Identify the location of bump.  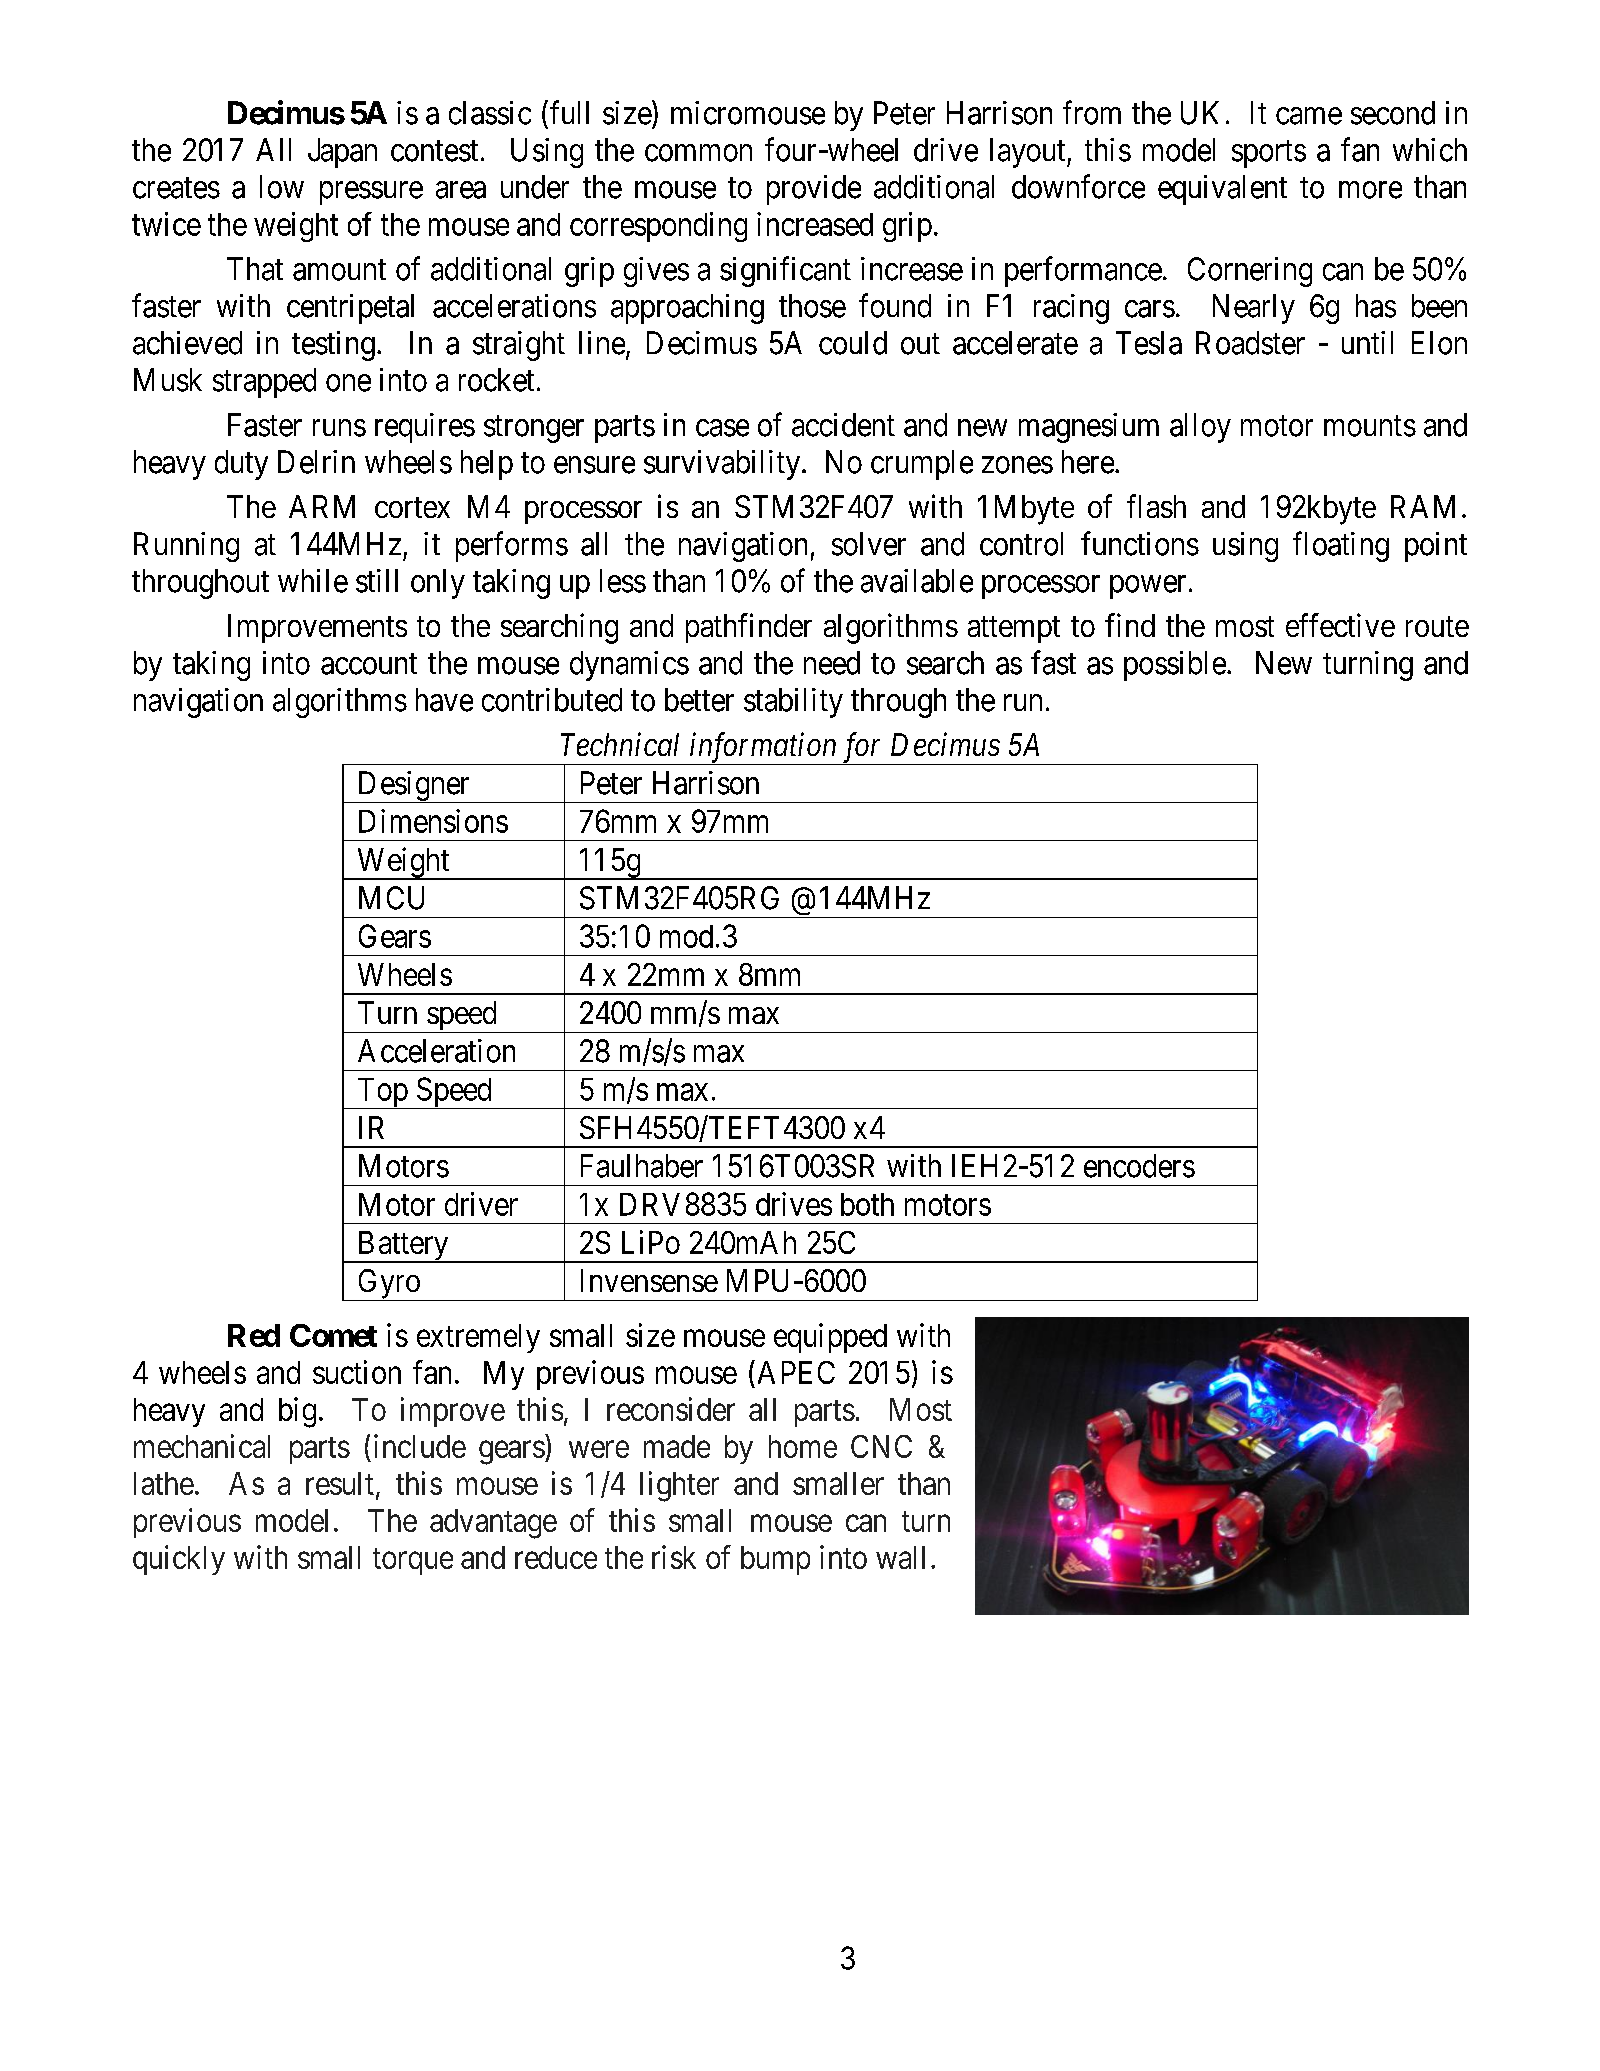
(775, 1560).
